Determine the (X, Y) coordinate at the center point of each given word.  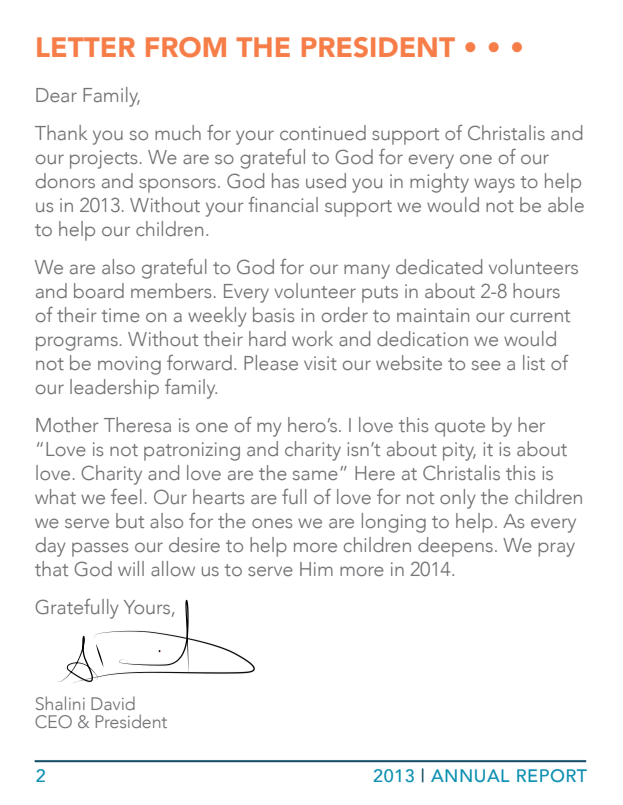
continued (323, 132)
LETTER (86, 47)
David (113, 703)
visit (320, 363)
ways (494, 185)
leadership (114, 389)
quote (460, 428)
